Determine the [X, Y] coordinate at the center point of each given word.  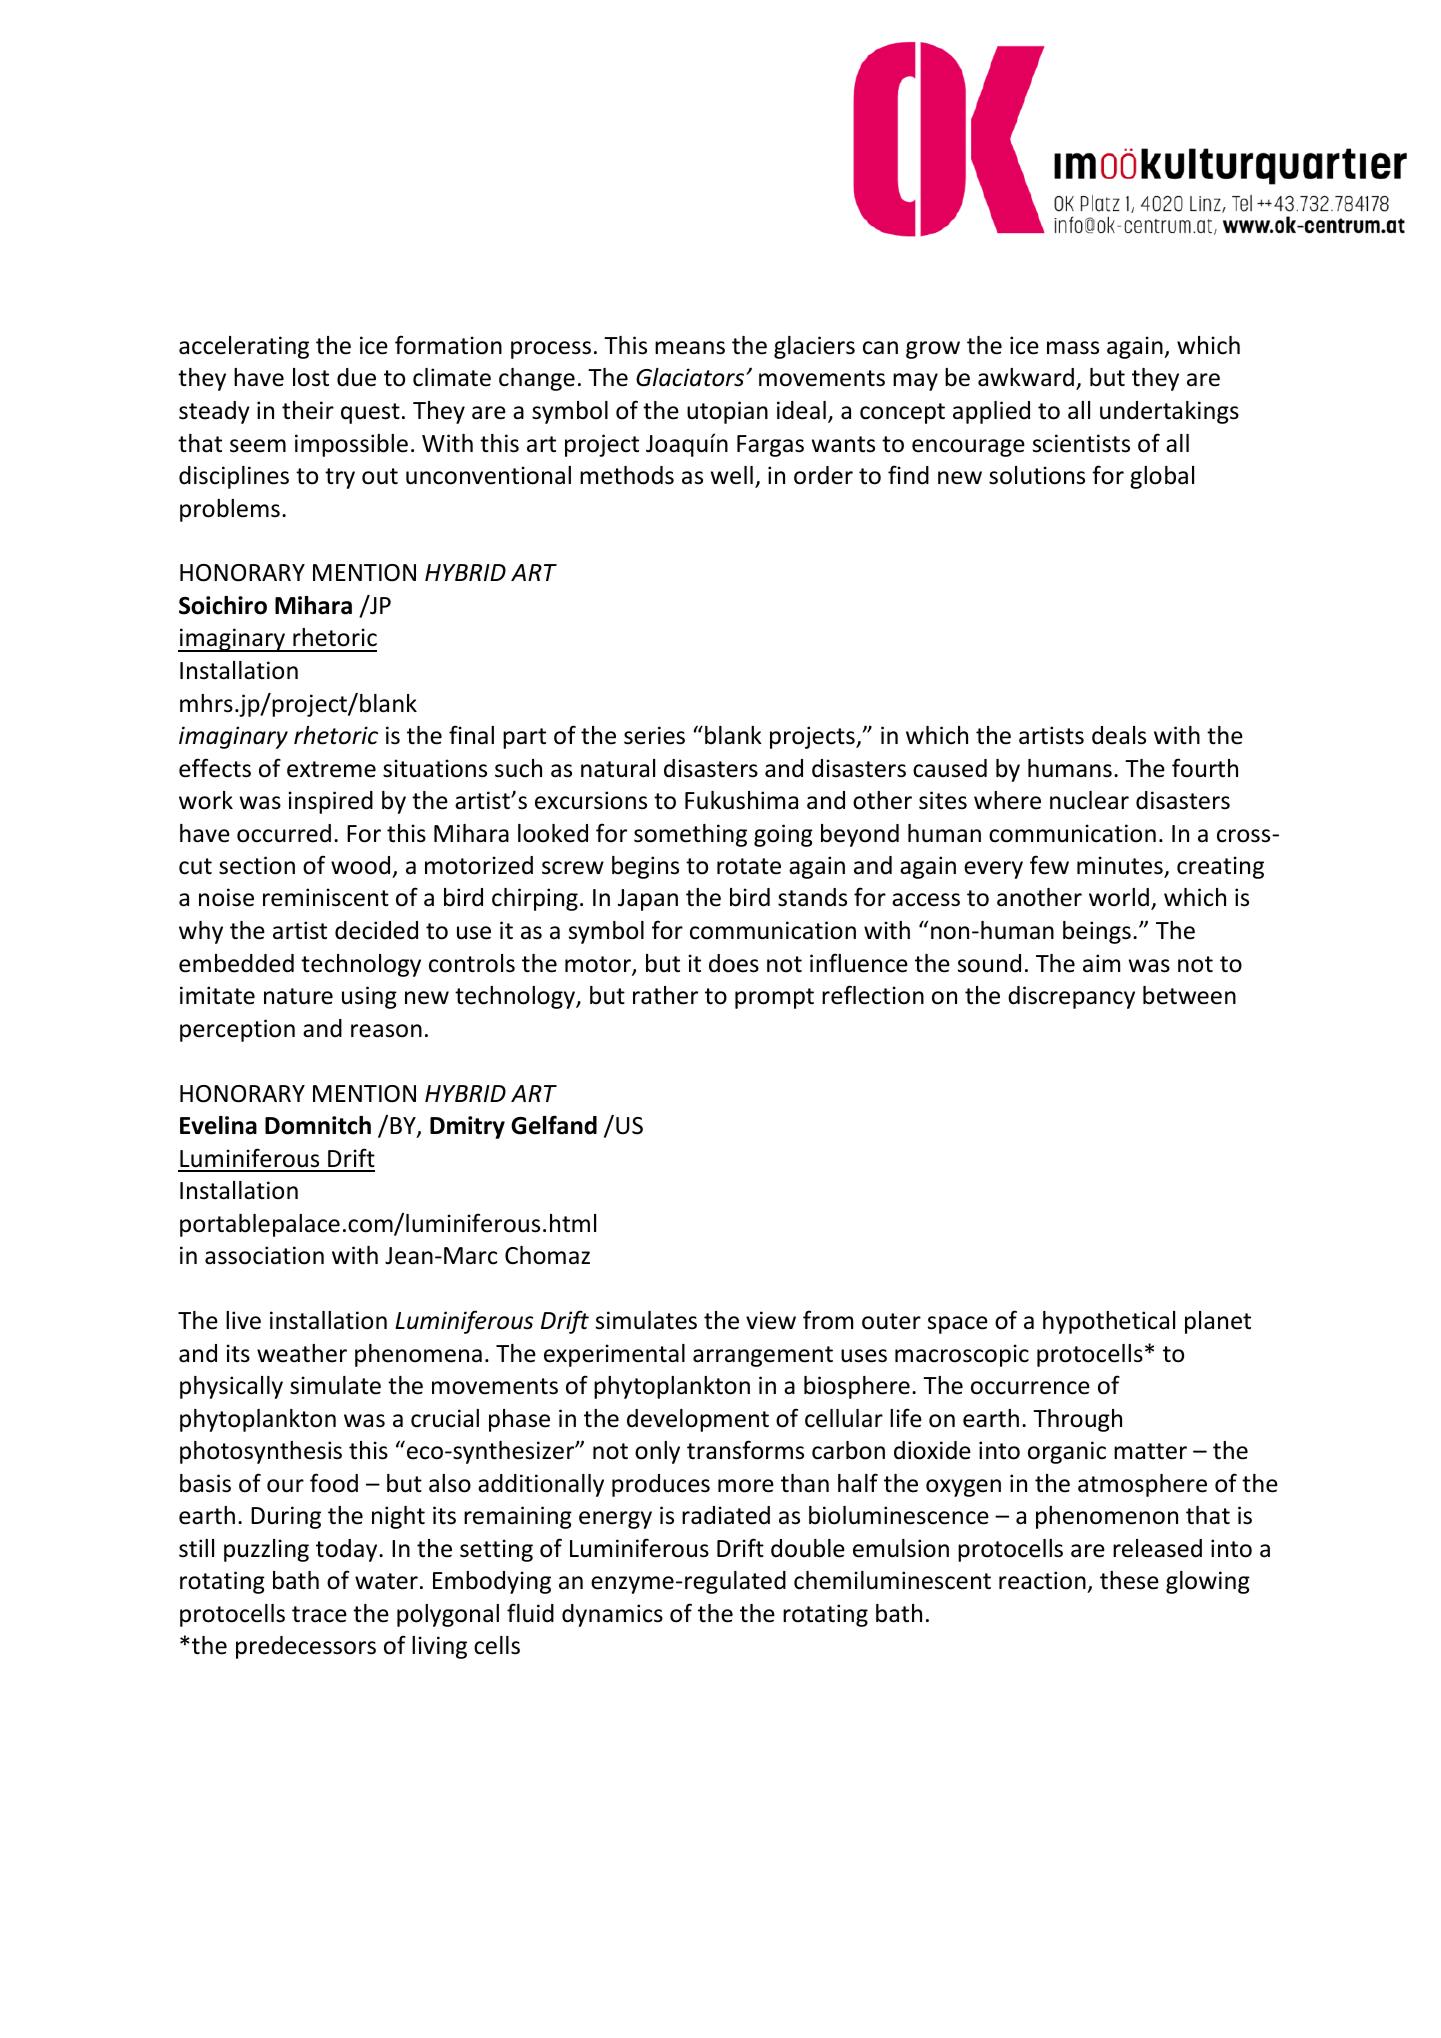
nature [298, 996]
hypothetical [1109, 1322]
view [771, 1320]
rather [665, 995]
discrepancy [1071, 997]
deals [1119, 735]
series [654, 735]
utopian [727, 412]
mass [1073, 348]
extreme [331, 769]
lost [311, 377]
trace [319, 1614]
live [243, 1320]
